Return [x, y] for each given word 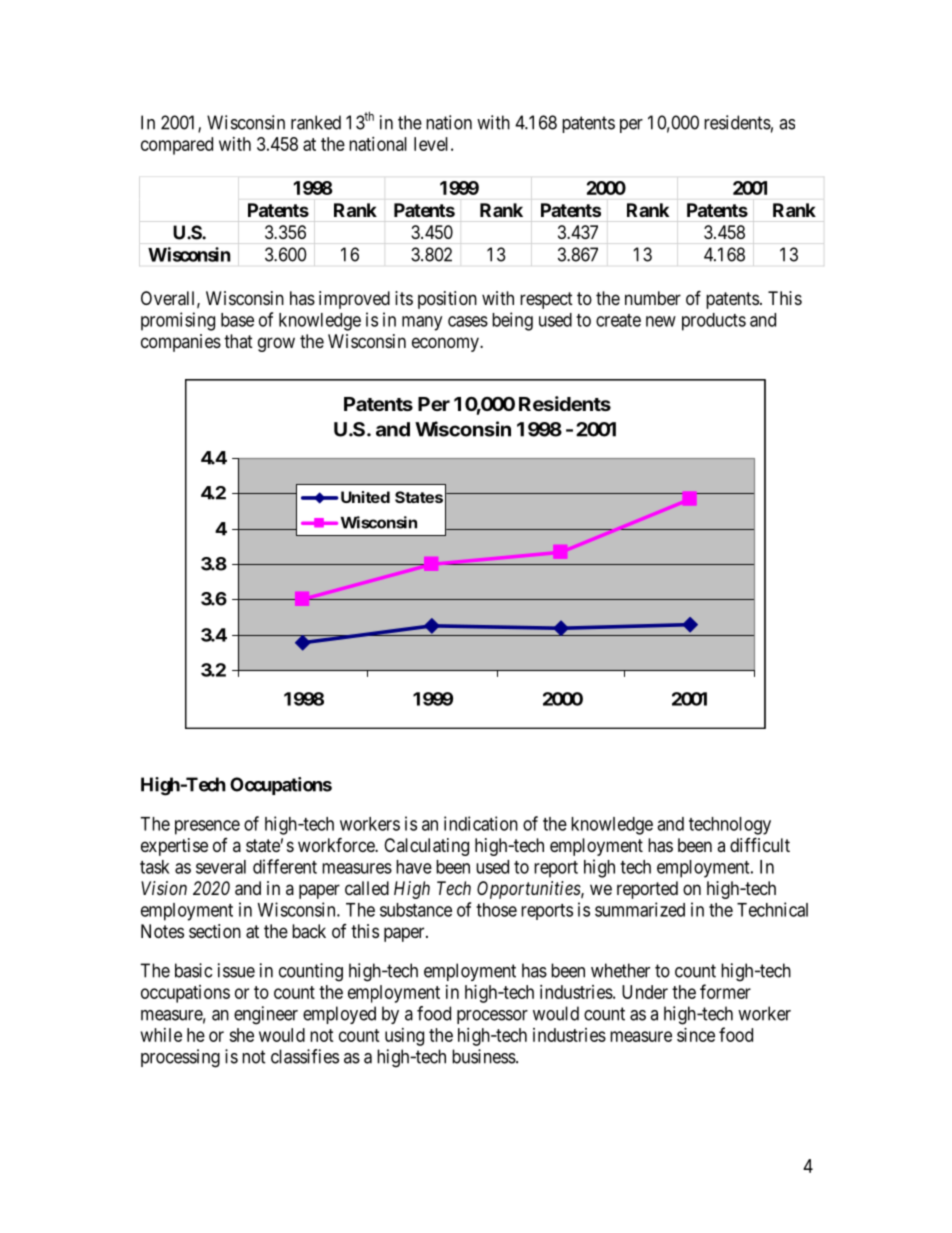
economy [446, 344]
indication [481, 823]
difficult [760, 844]
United [365, 497]
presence [207, 827]
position [447, 300]
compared [177, 146]
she [241, 1035]
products [714, 322]
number [653, 298]
